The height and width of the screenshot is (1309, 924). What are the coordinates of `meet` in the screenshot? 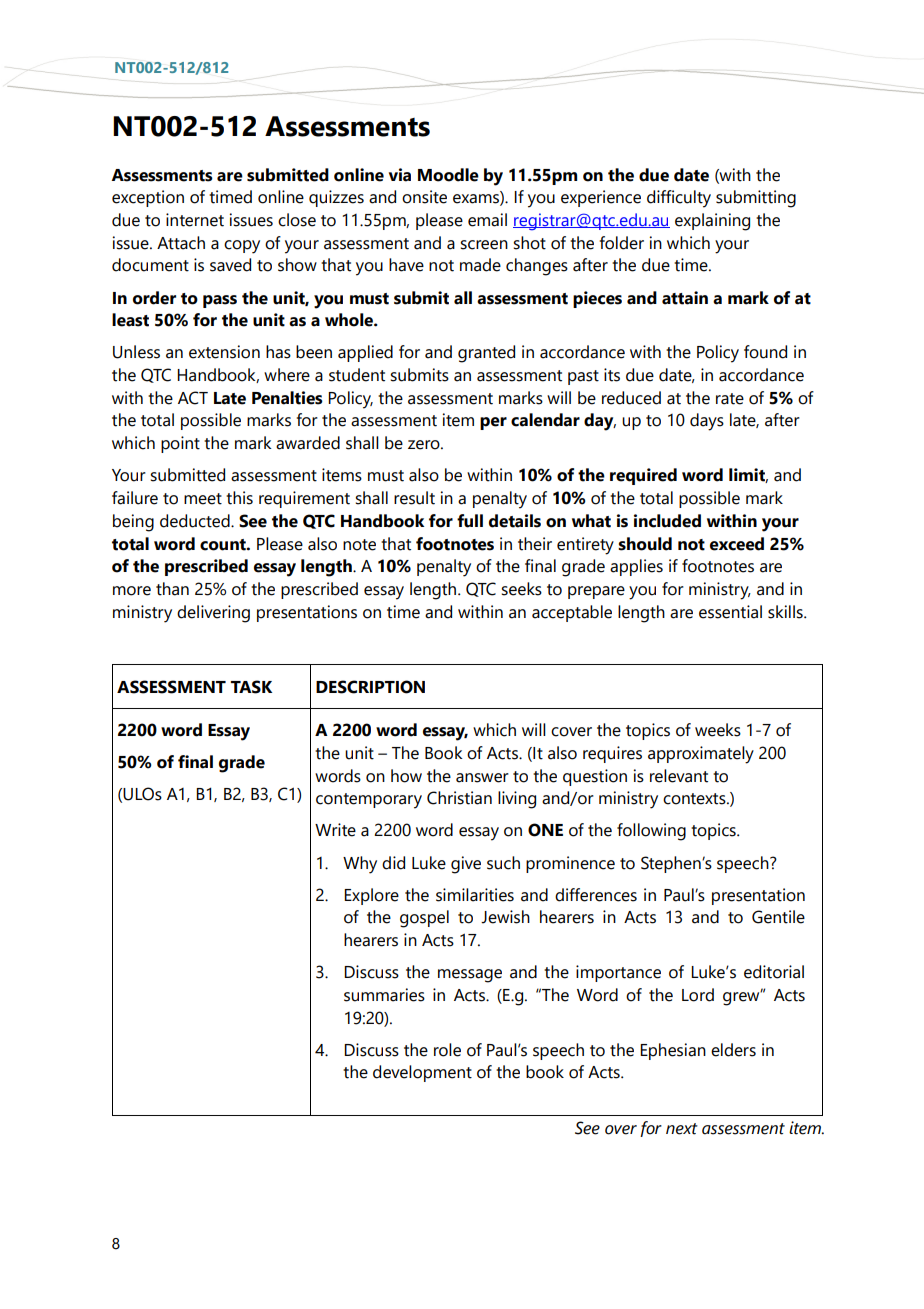 It's located at (203, 499).
